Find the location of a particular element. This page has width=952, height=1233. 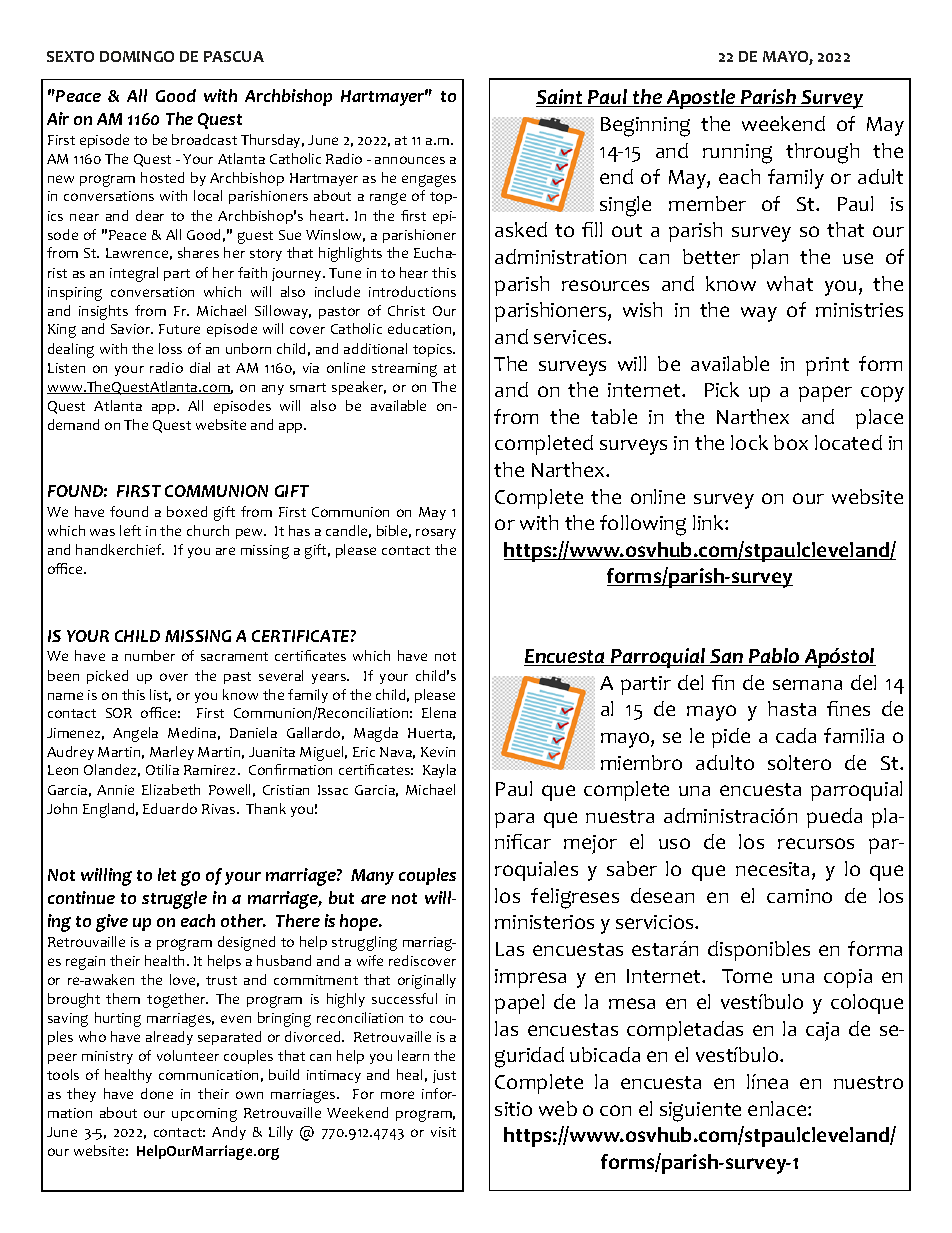

DOMINGO is located at coordinates (137, 56).
